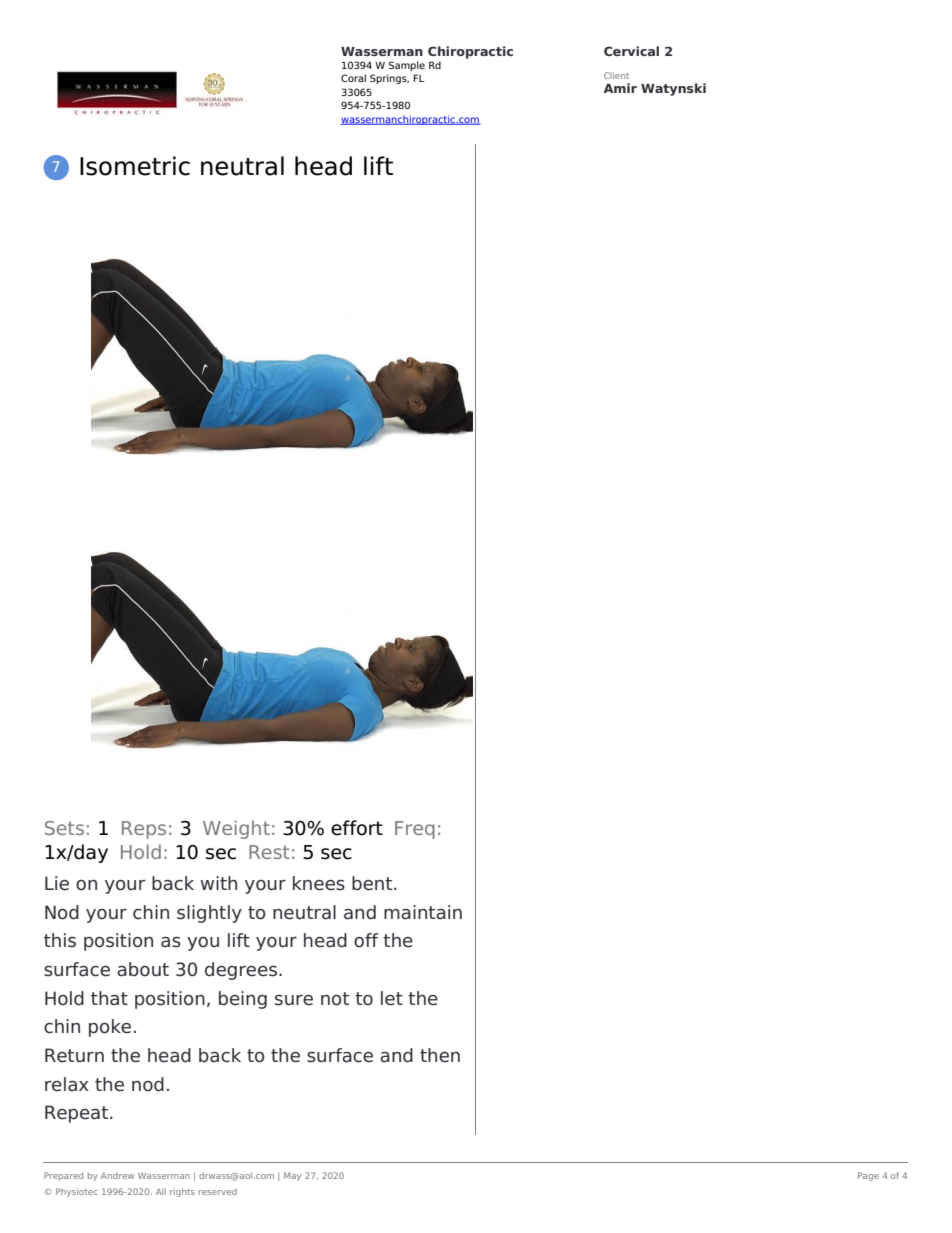  What do you see at coordinates (135, 166) in the screenshot?
I see `Isometric` at bounding box center [135, 166].
